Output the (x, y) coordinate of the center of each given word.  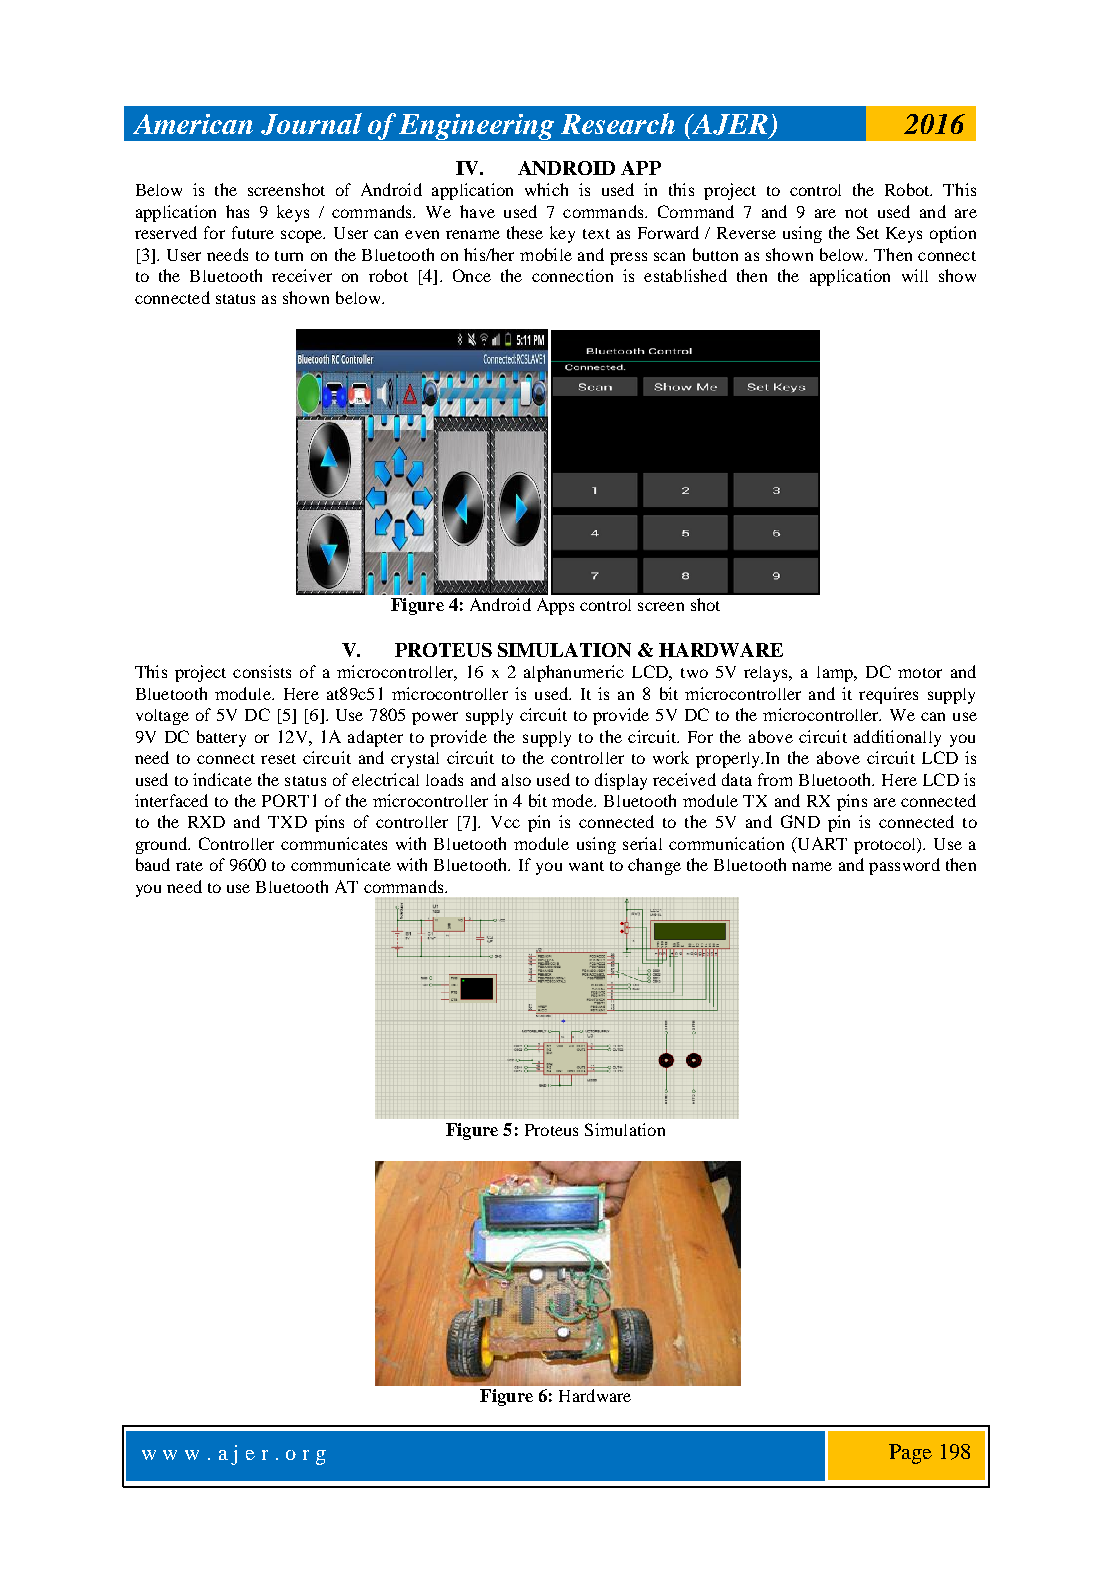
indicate (222, 779)
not (856, 213)
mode (574, 800)
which (546, 189)
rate (189, 866)
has (237, 211)
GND (800, 821)
